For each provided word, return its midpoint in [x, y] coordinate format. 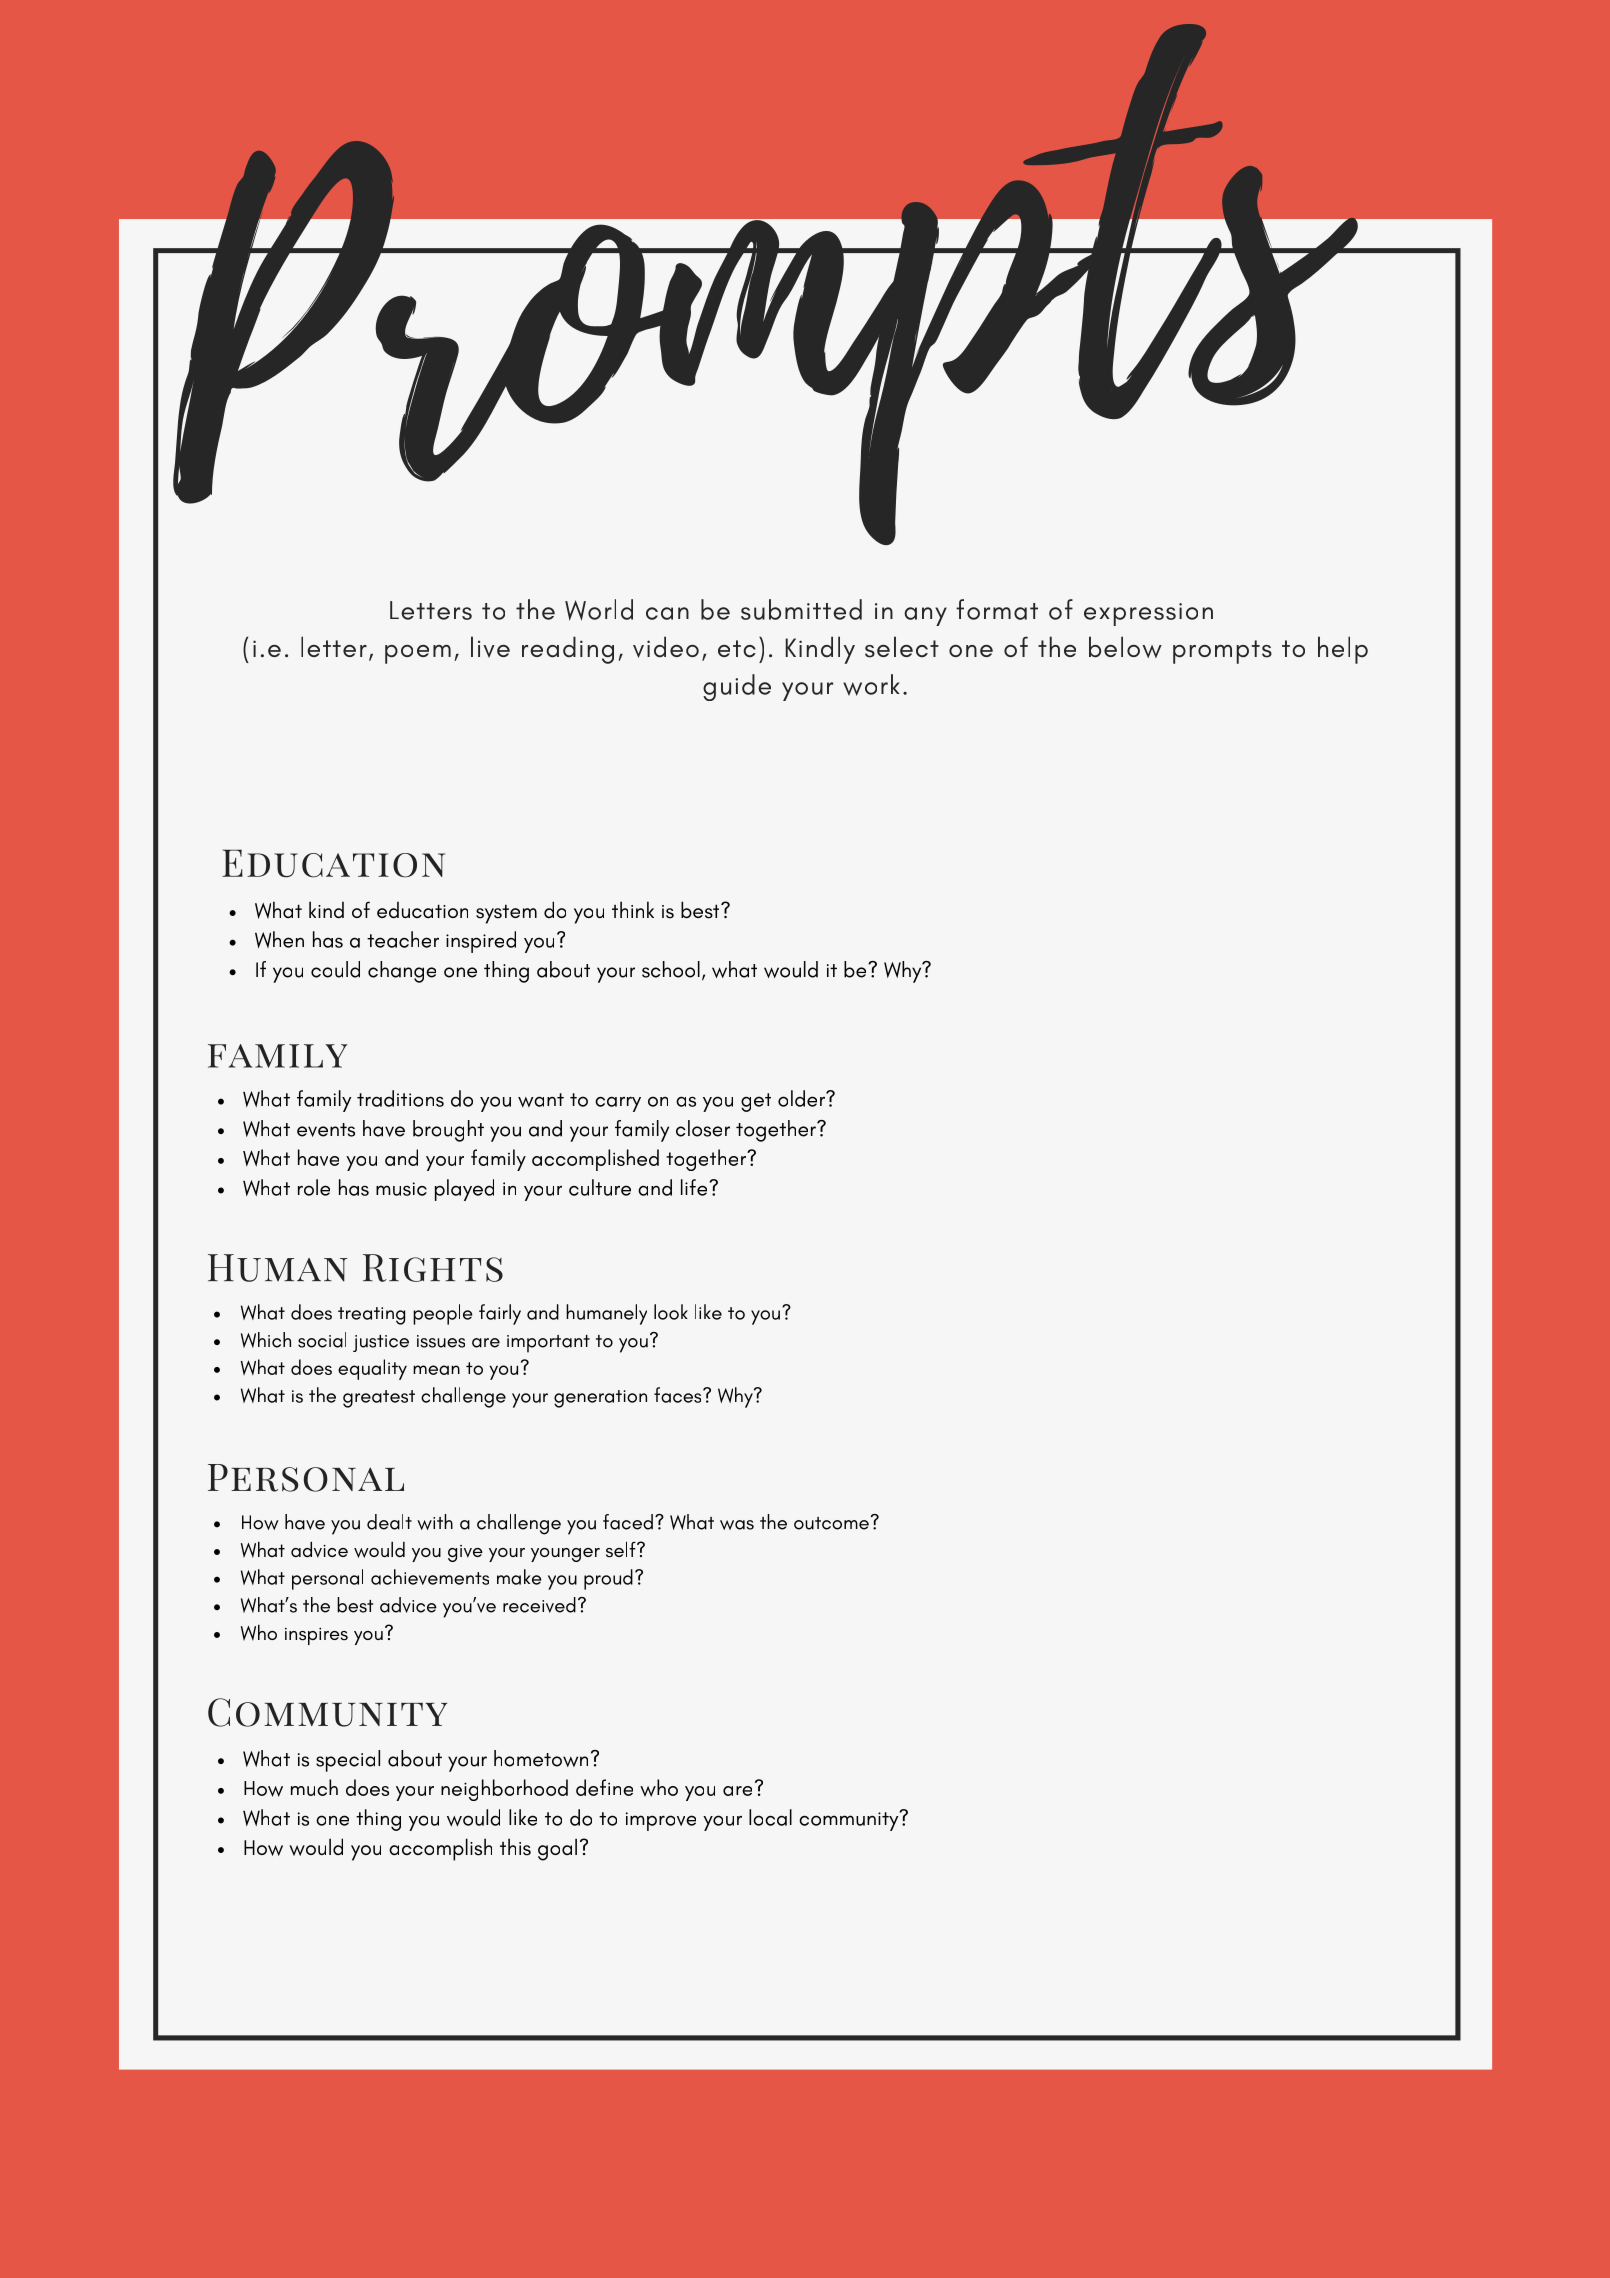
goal [557, 1849]
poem [418, 654]
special [348, 1761]
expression [1148, 614]
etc [737, 649]
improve [661, 1821]
